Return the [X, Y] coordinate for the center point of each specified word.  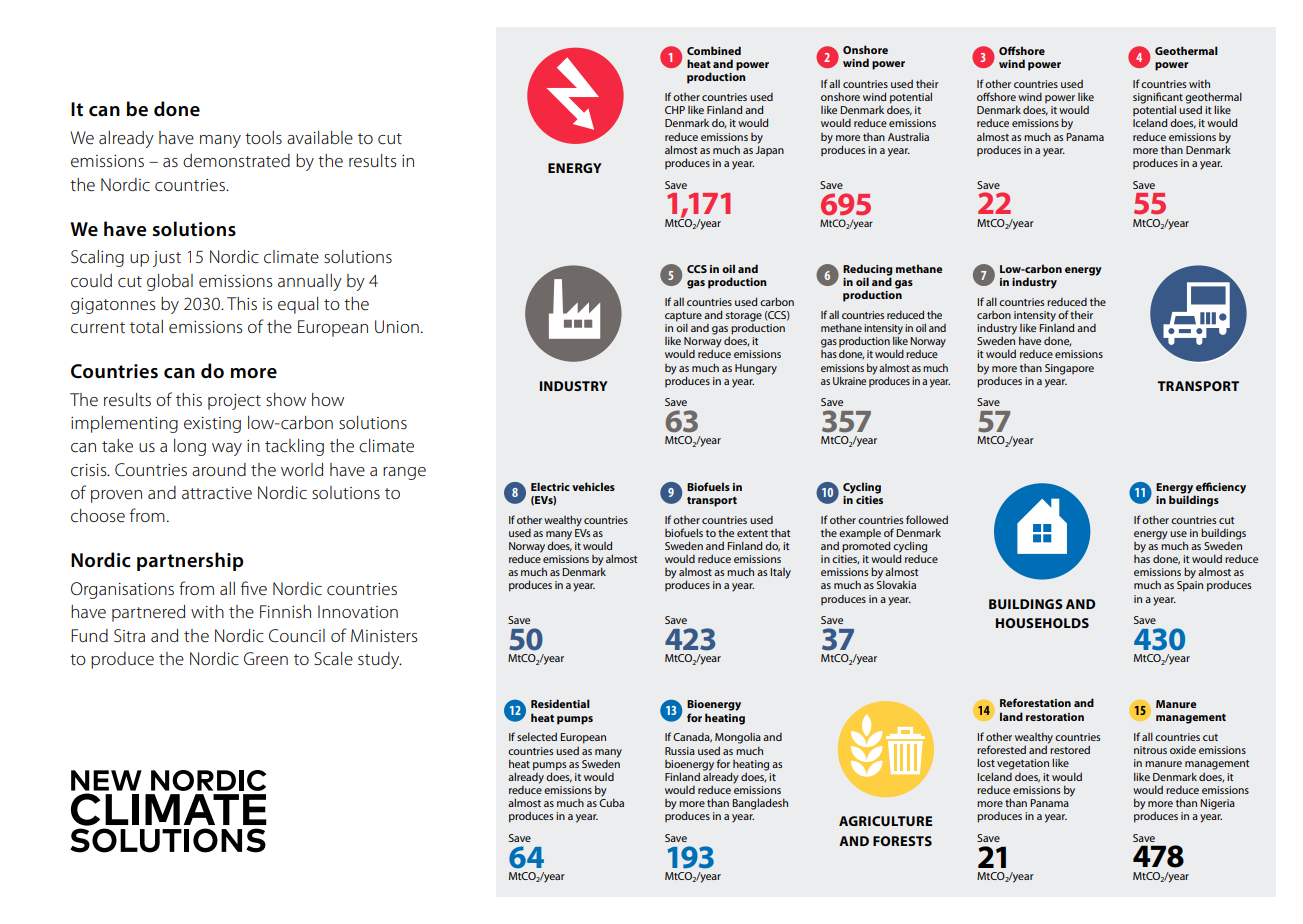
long [190, 447]
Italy [780, 573]
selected [537, 736]
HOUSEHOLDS [1042, 623]
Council [297, 636]
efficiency [1220, 489]
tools [263, 137]
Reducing [868, 271]
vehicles [593, 486]
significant [1158, 99]
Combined [714, 50]
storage [744, 317]
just [167, 259]
